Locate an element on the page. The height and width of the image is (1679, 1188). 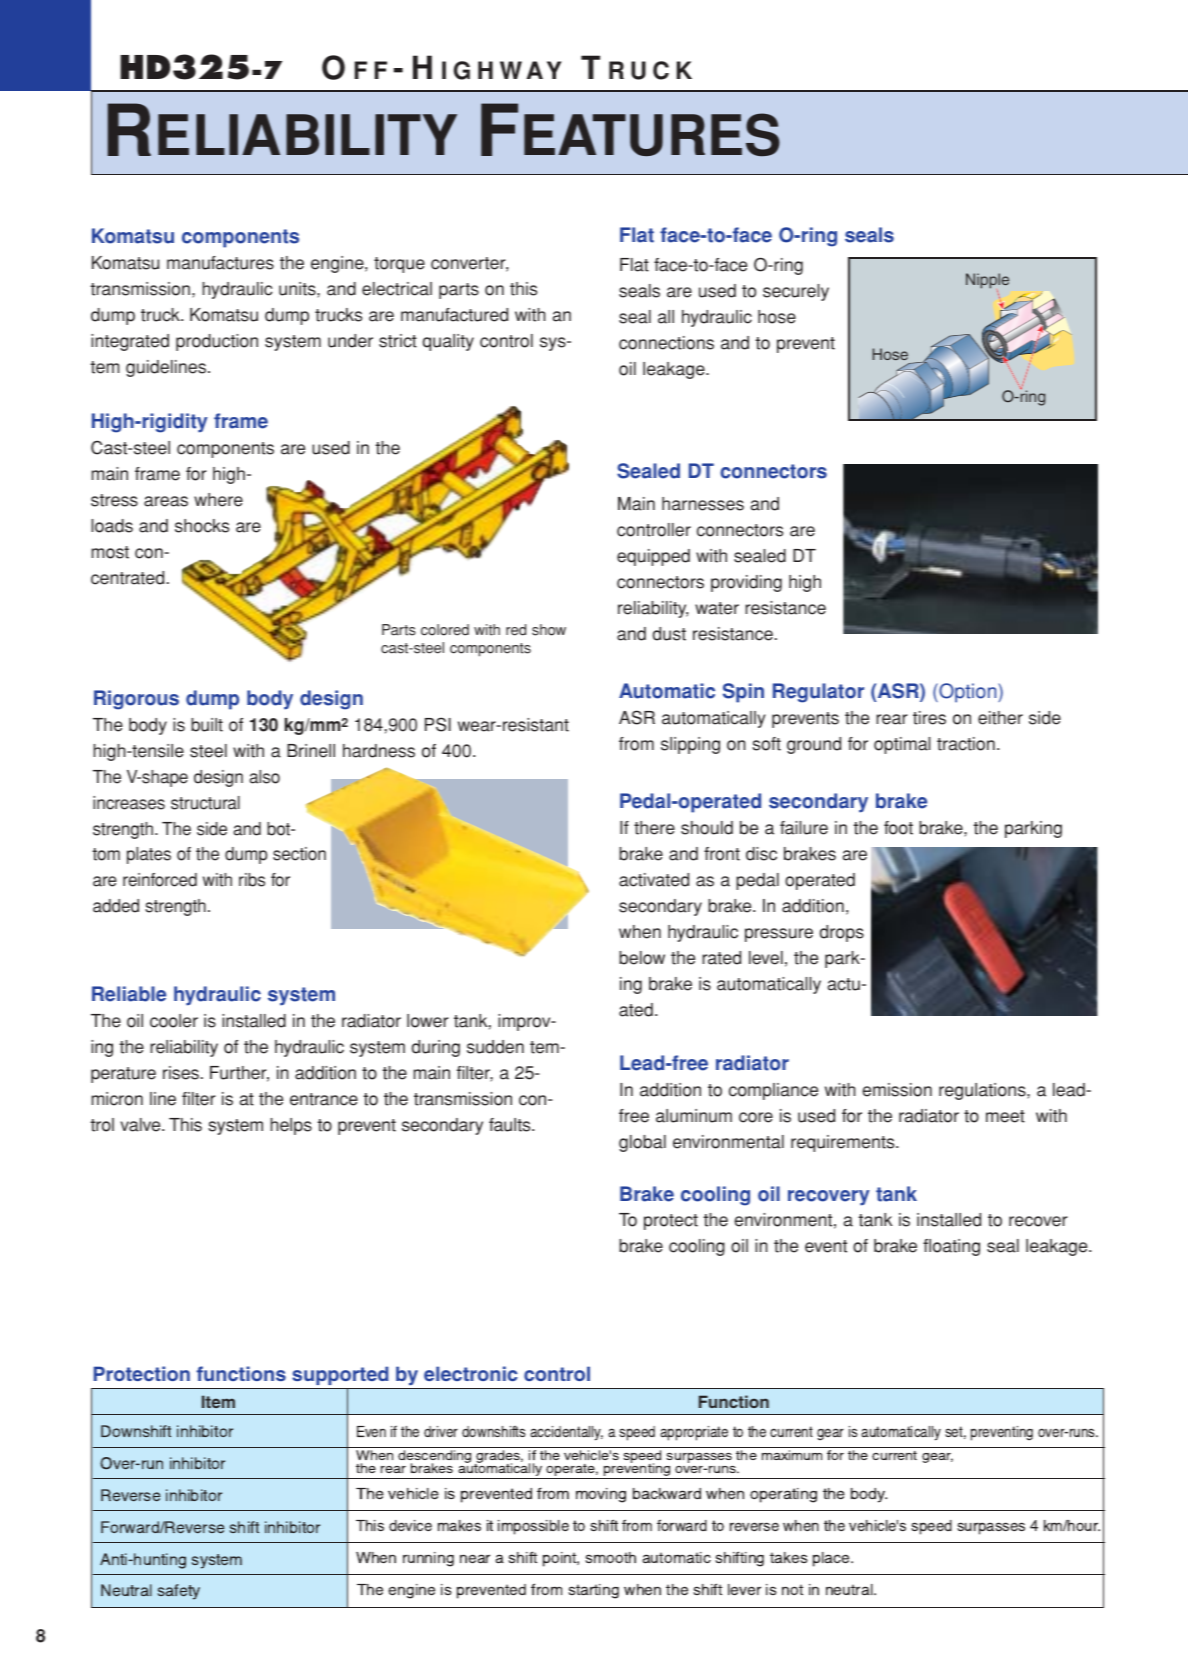
production is located at coordinates (217, 342).
